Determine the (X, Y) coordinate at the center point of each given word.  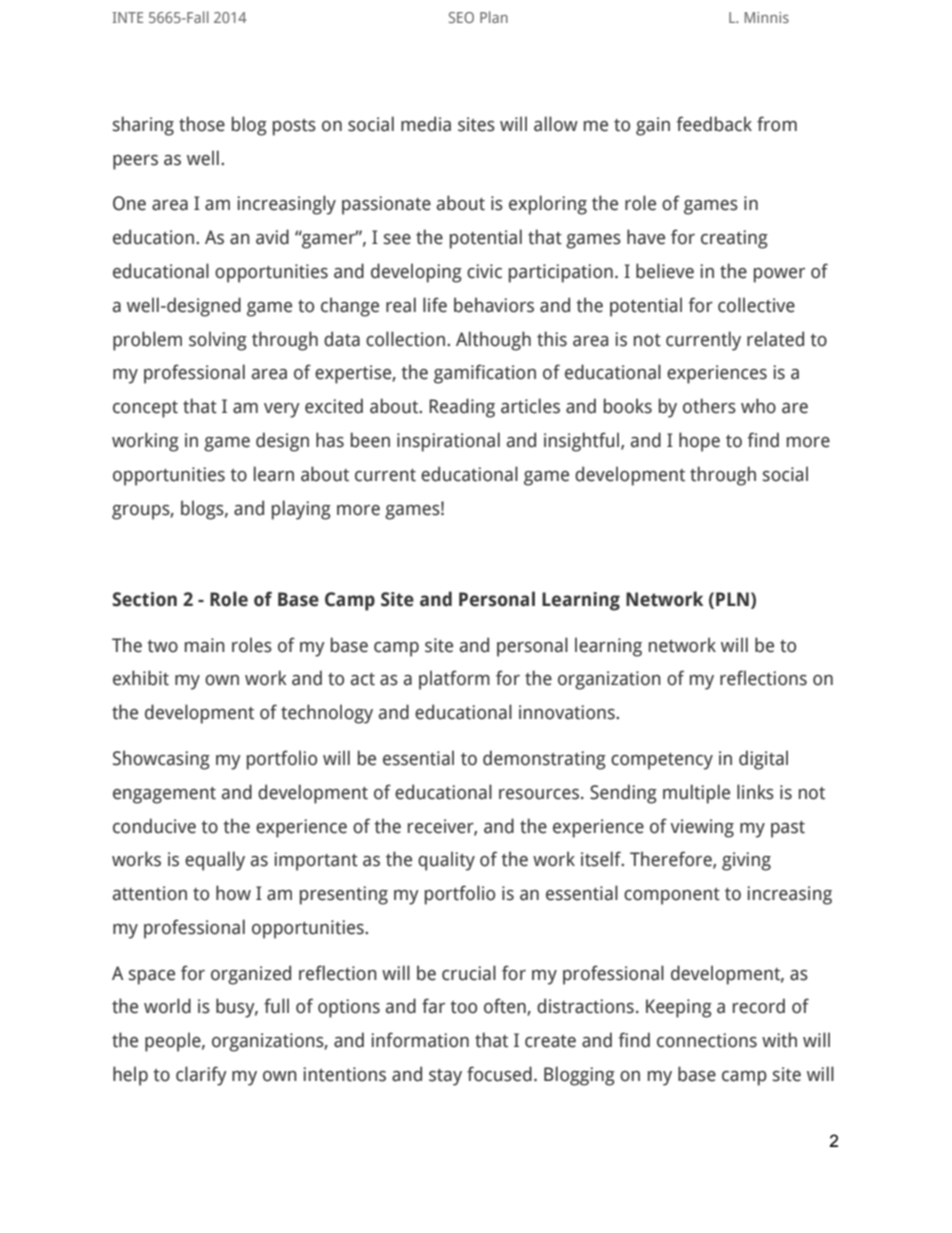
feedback (714, 124)
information (420, 1040)
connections (707, 1040)
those (202, 124)
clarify (201, 1076)
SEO (461, 17)
